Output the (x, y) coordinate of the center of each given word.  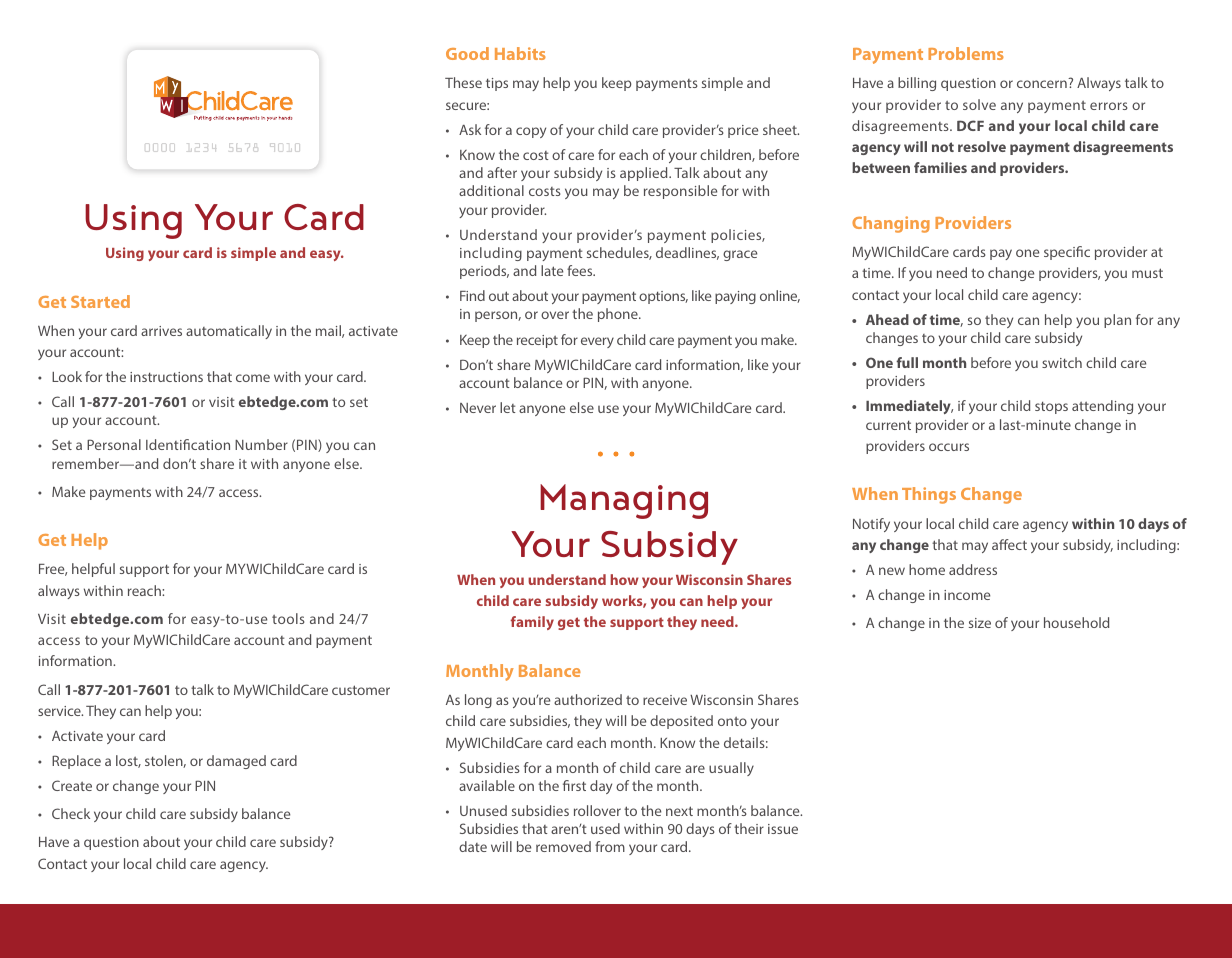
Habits (520, 53)
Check (71, 813)
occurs (949, 447)
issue (783, 829)
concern (1042, 84)
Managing (624, 501)
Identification (188, 444)
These (463, 82)
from (610, 846)
